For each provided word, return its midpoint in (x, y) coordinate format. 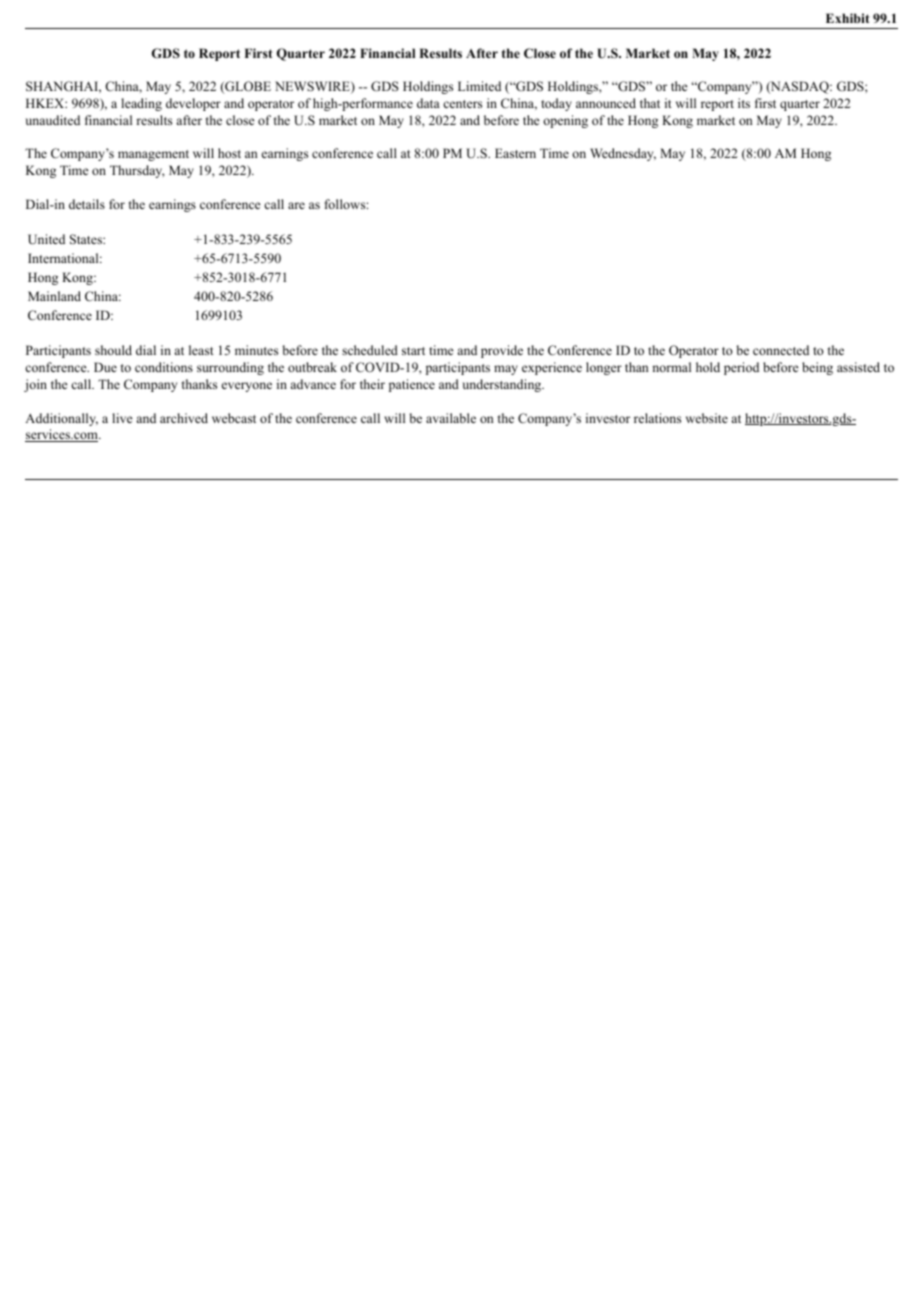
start (413, 351)
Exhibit (848, 18)
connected (781, 350)
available (451, 418)
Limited (479, 86)
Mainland (54, 296)
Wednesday (623, 154)
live (122, 418)
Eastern (515, 153)
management (153, 155)
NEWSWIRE (313, 87)
